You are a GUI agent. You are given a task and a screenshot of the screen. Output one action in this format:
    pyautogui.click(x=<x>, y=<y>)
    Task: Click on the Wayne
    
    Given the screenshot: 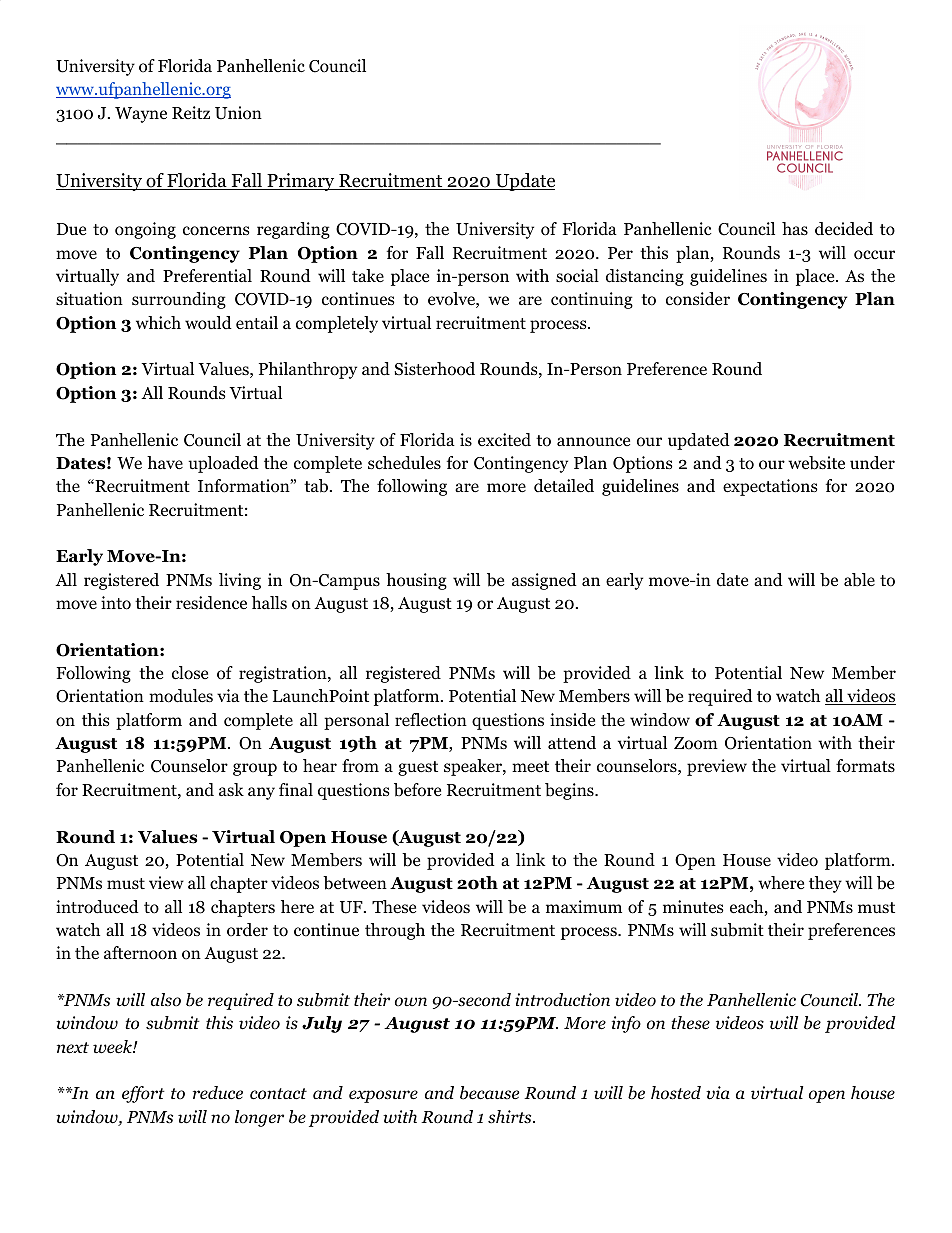 What is the action you would take?
    pyautogui.click(x=141, y=115)
